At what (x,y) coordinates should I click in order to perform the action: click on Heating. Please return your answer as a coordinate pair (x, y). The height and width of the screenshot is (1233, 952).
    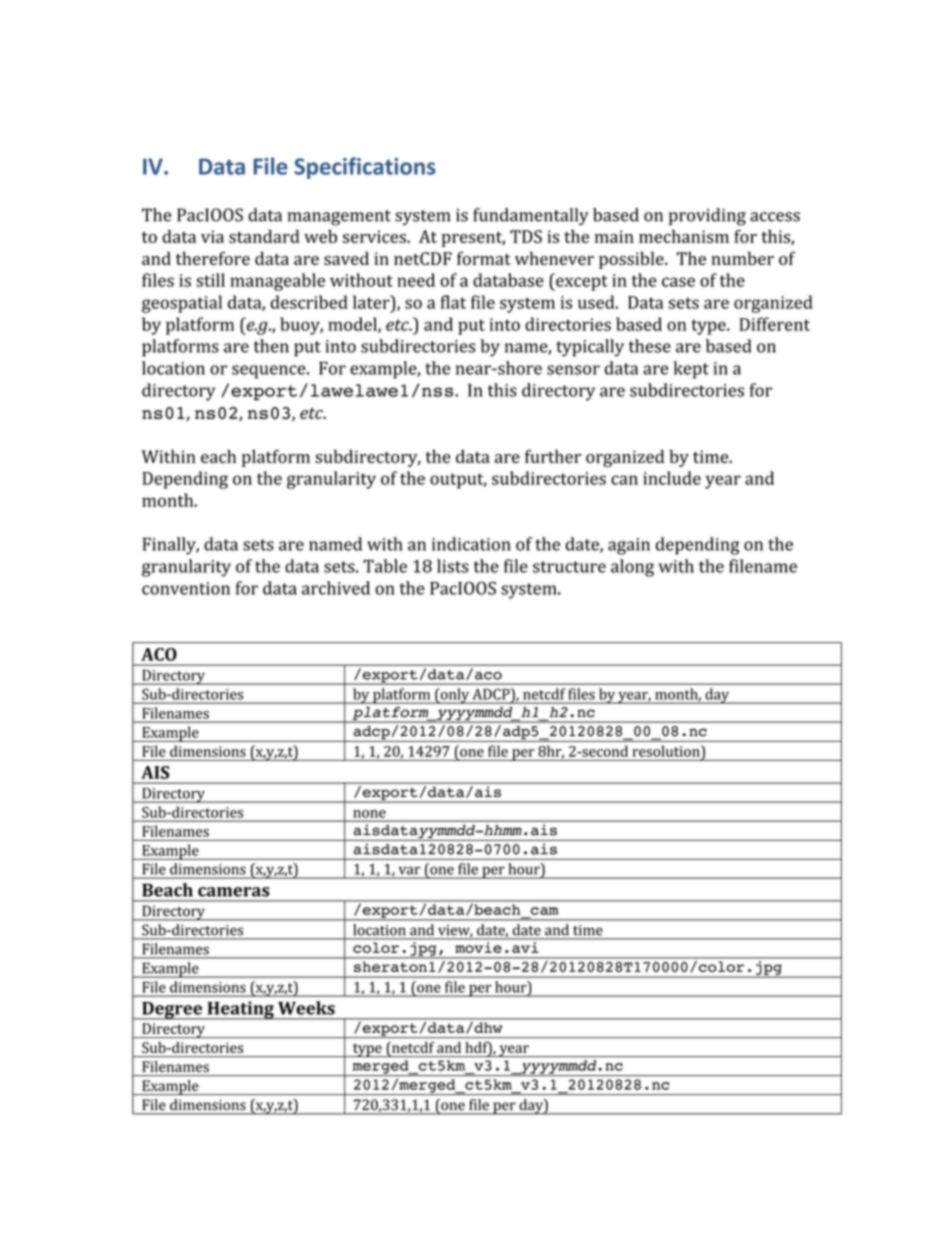
    Looking at the image, I should click on (240, 1010).
